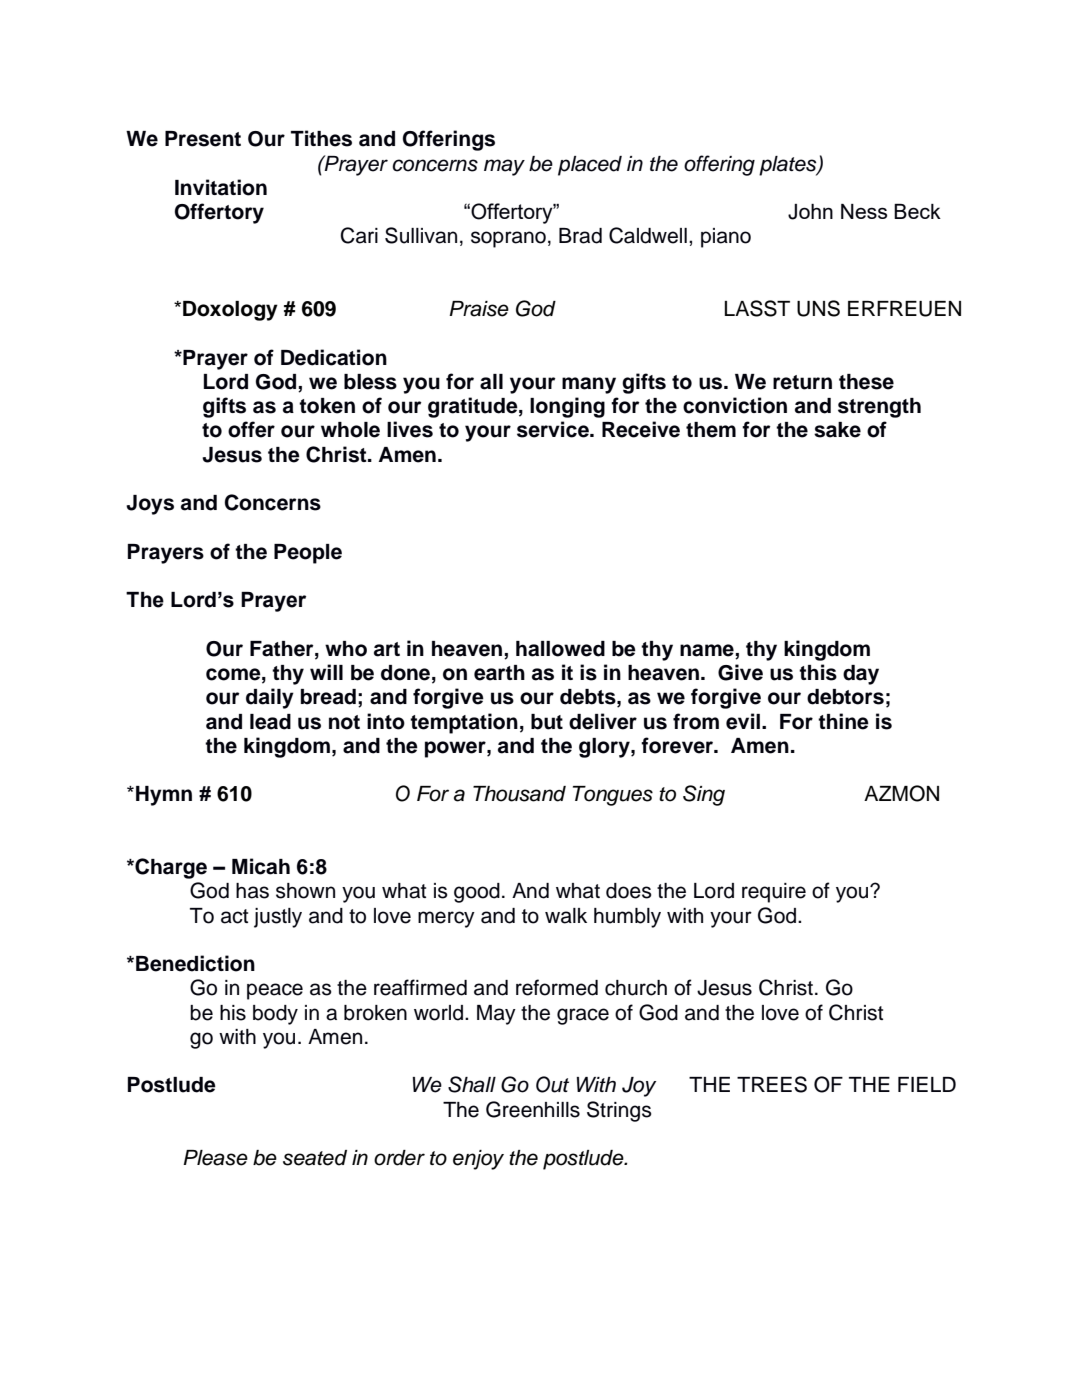 This screenshot has width=1076, height=1392. What do you see at coordinates (774, 893) in the screenshot?
I see `require` at bounding box center [774, 893].
